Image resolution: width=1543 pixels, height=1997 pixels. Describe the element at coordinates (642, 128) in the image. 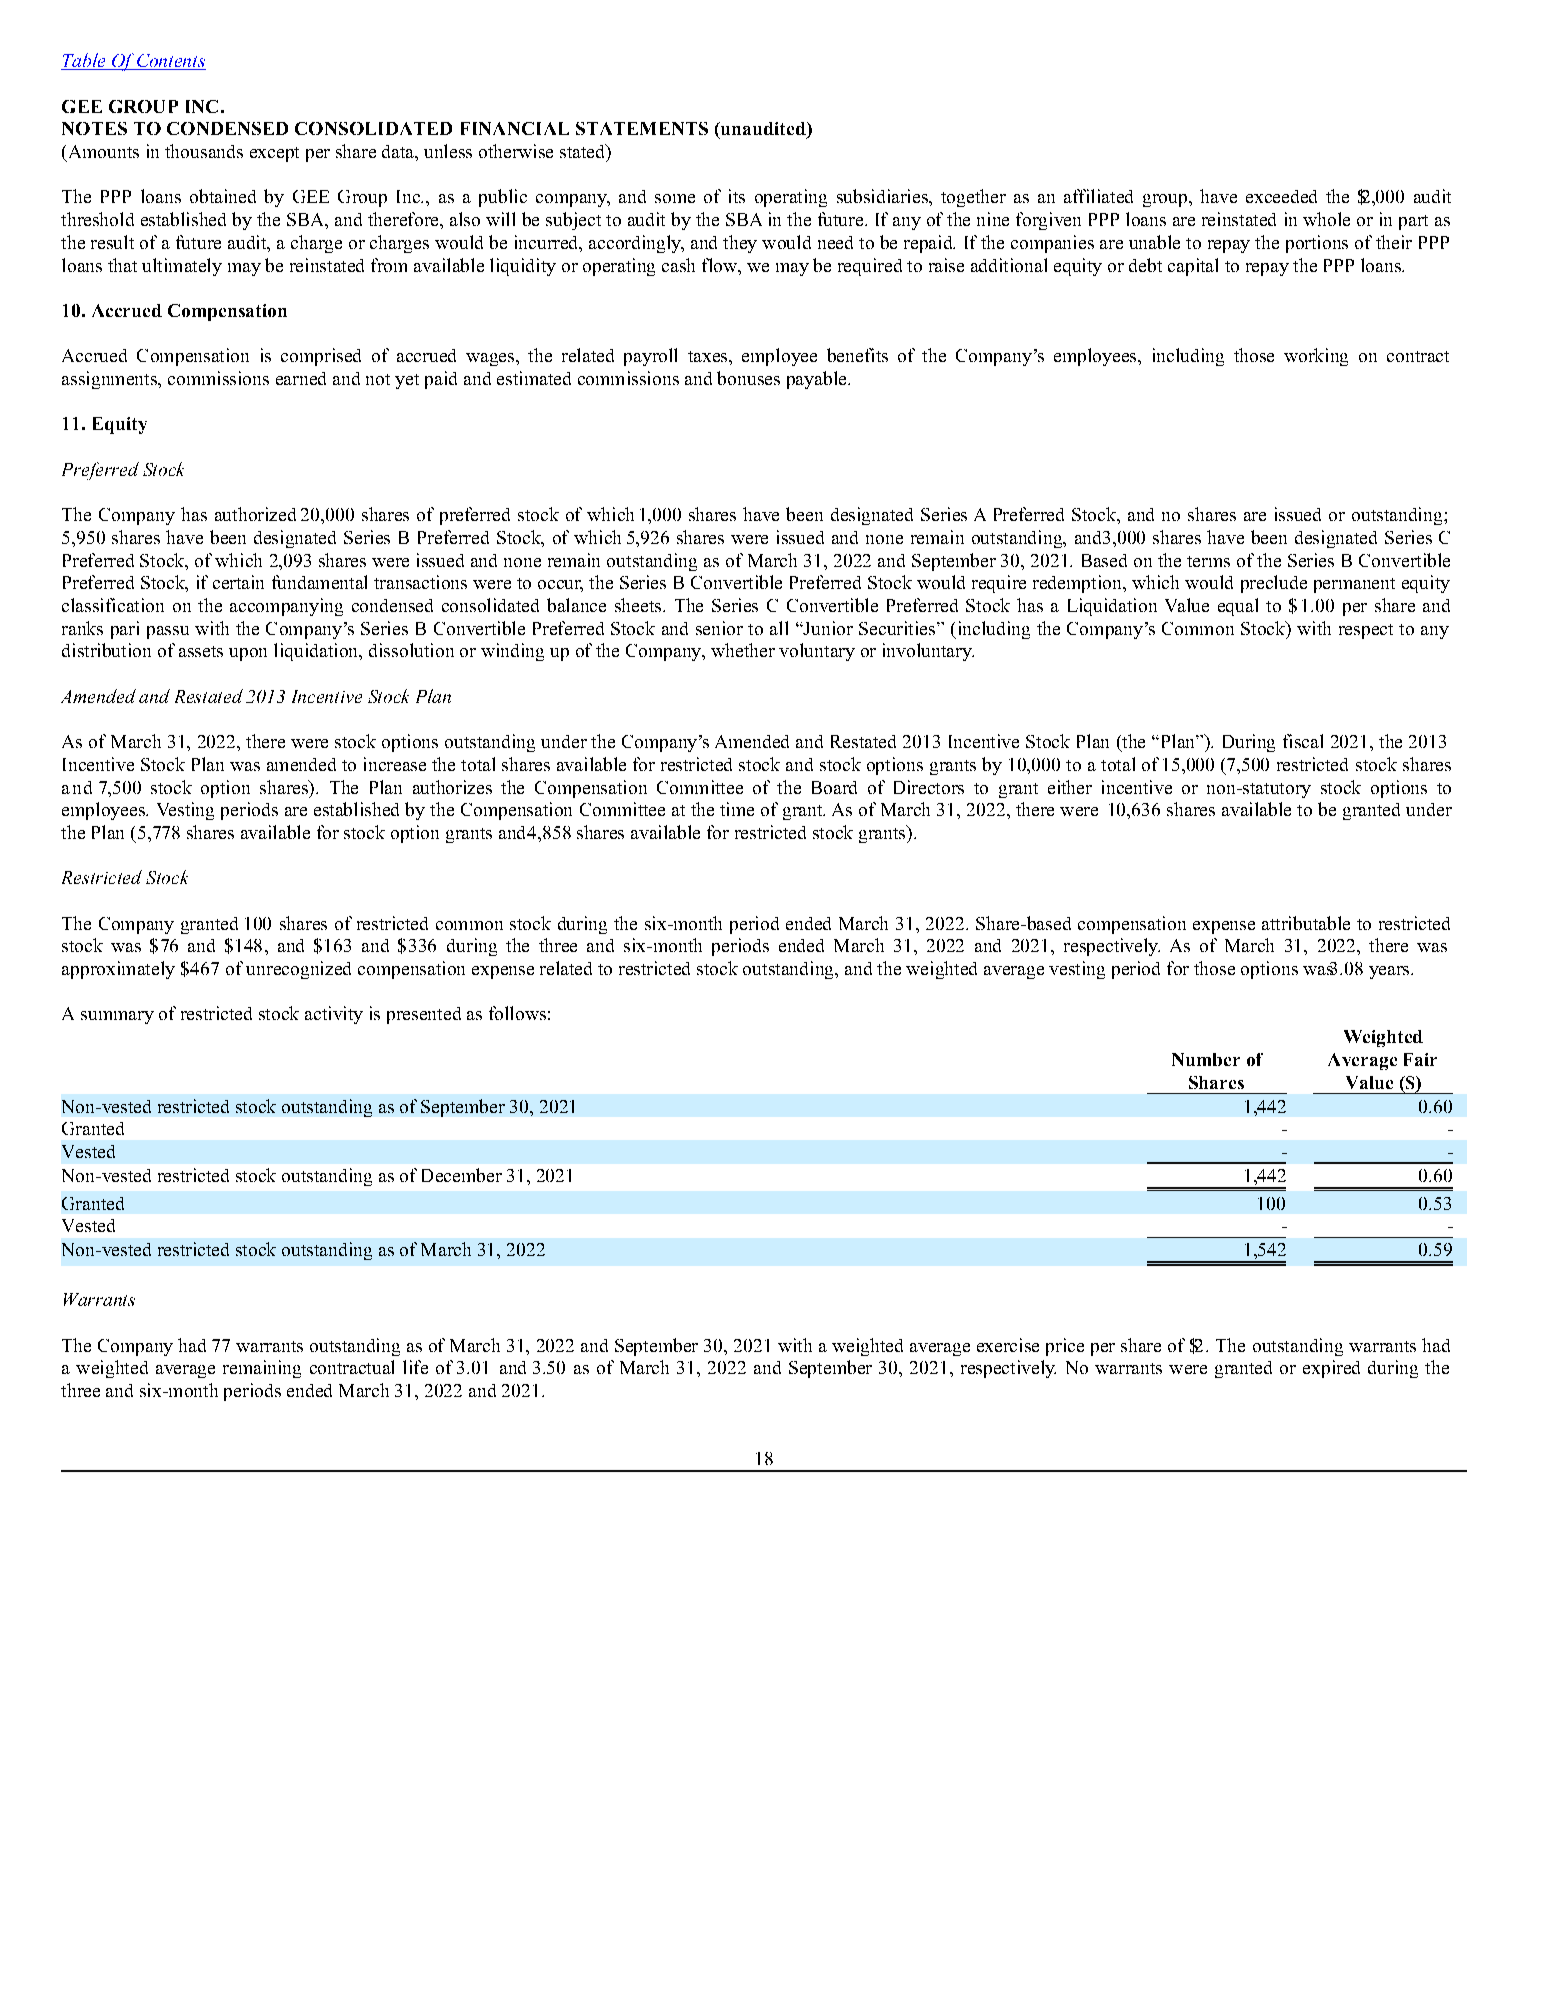

I see `STATEMENTS` at that location.
